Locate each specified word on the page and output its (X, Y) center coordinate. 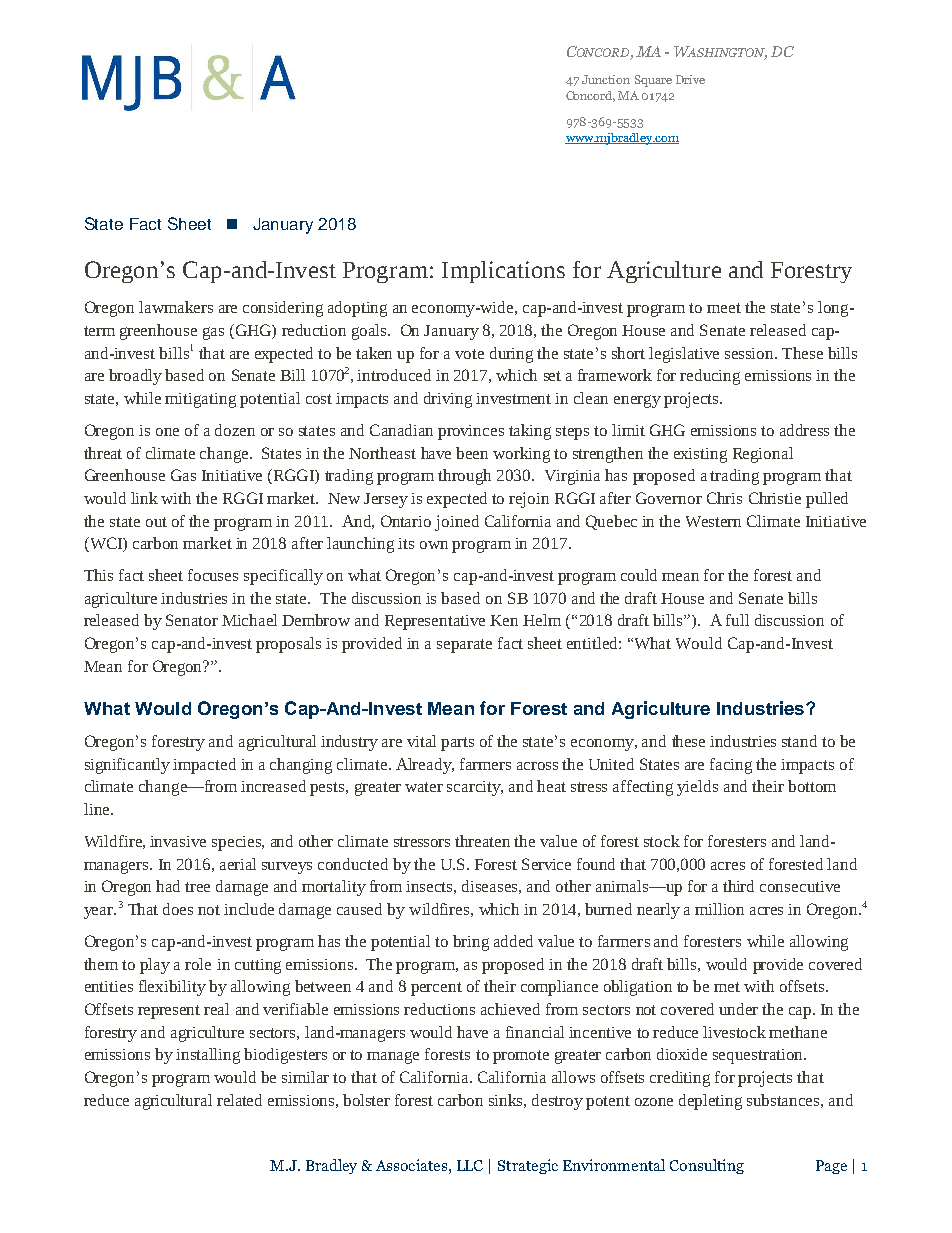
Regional (763, 455)
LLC (470, 1165)
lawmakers (176, 307)
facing (731, 766)
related (239, 1100)
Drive (690, 79)
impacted (204, 766)
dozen (235, 430)
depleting (710, 1102)
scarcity (475, 788)
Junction (606, 79)
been (472, 453)
